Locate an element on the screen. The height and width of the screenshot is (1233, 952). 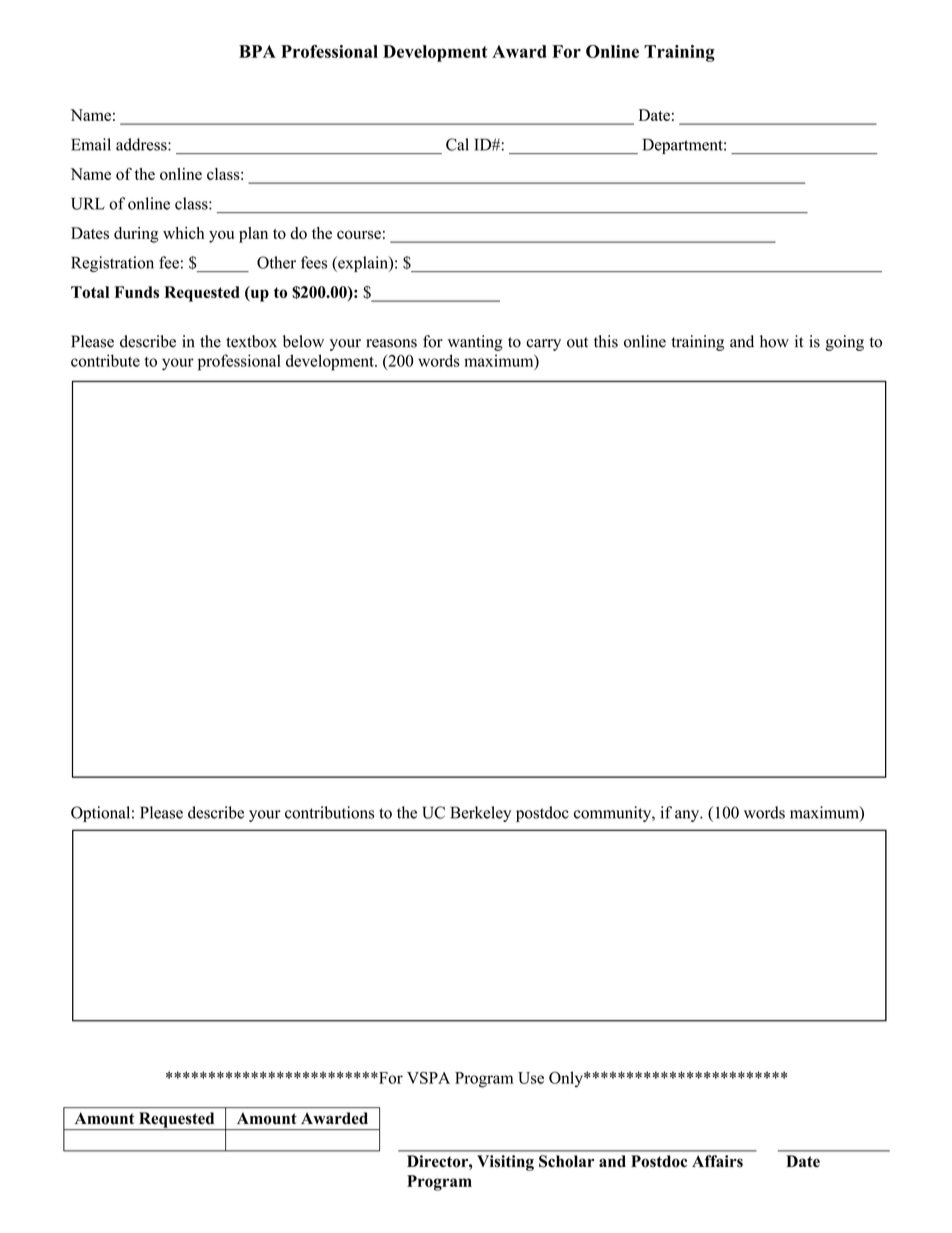
Cal is located at coordinates (457, 144).
